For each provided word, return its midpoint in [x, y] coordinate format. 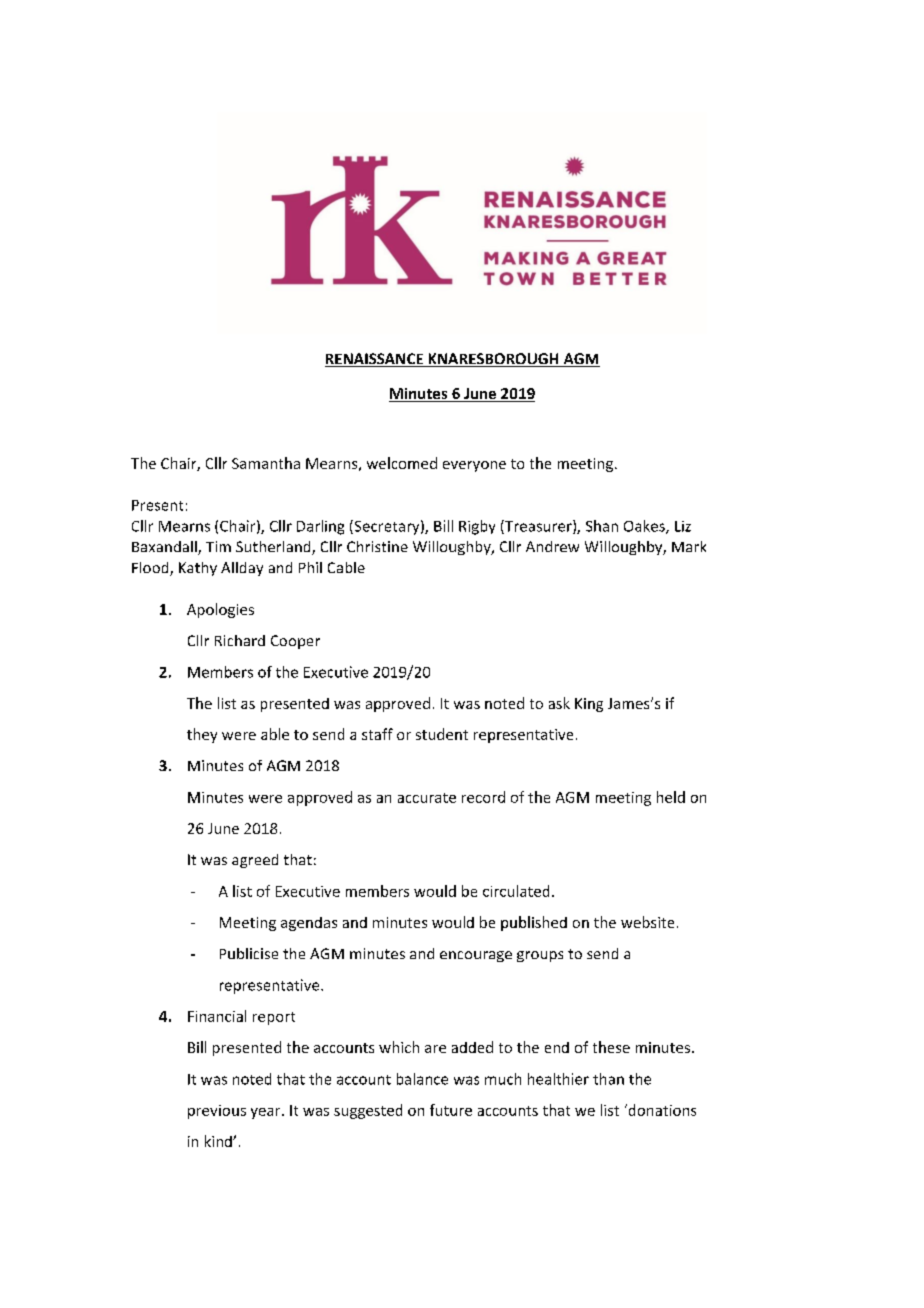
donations [661, 1110]
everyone [474, 466]
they [202, 735]
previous [217, 1112]
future [451, 1110]
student [442, 734]
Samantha [266, 463]
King [589, 705]
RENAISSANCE [375, 360]
